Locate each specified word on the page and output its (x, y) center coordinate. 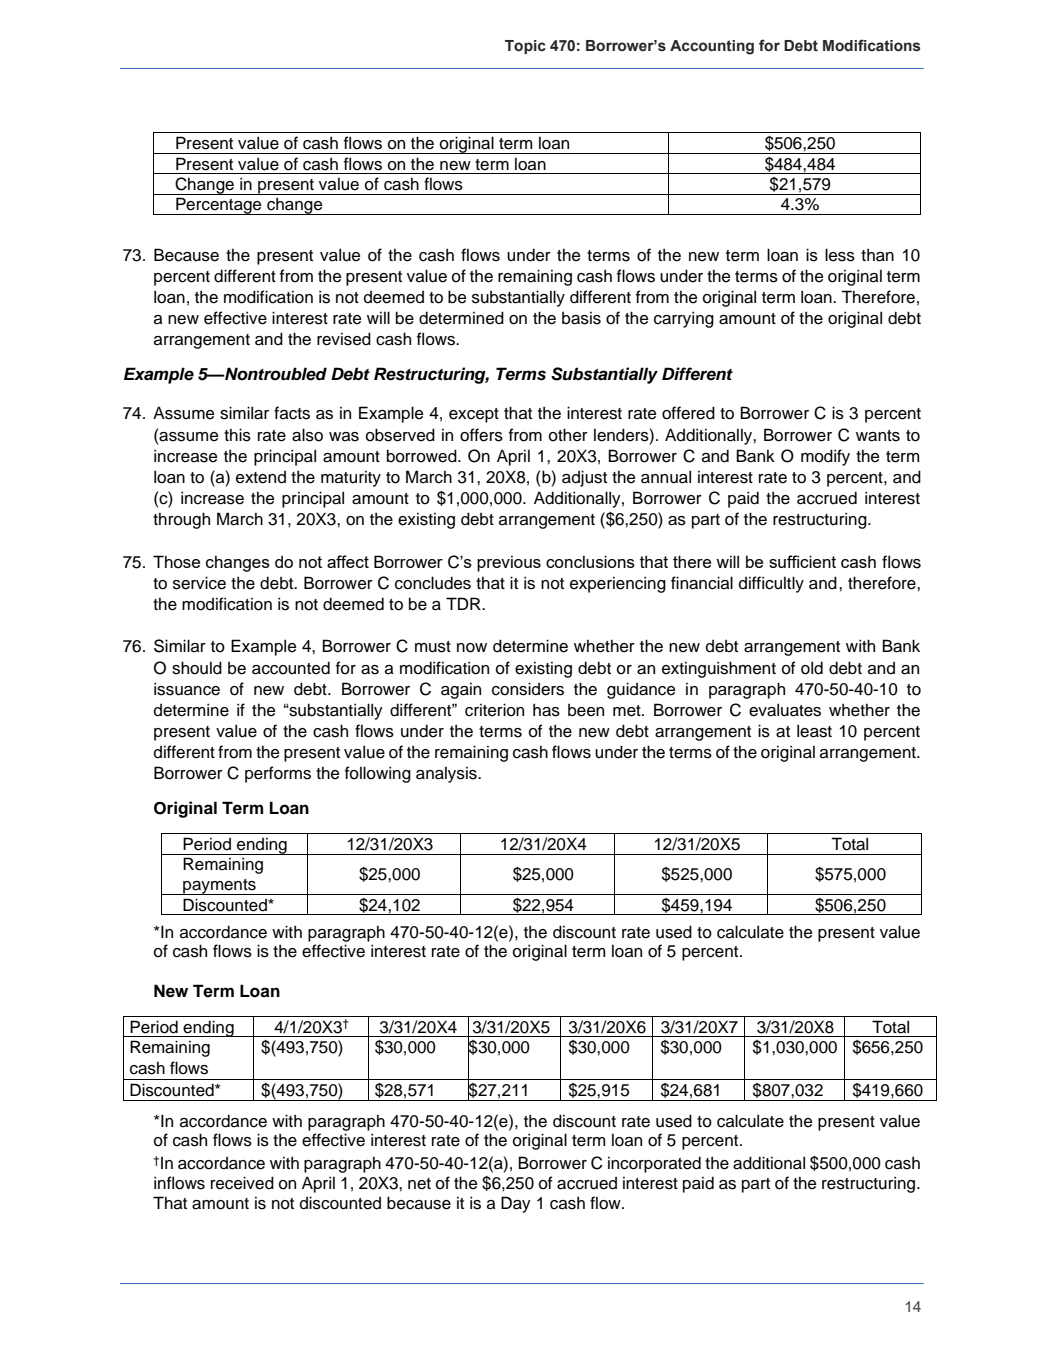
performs (278, 774)
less (840, 255)
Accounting (712, 47)
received (242, 1183)
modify (825, 457)
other (568, 435)
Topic (525, 47)
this (237, 435)
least (814, 731)
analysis (447, 775)
